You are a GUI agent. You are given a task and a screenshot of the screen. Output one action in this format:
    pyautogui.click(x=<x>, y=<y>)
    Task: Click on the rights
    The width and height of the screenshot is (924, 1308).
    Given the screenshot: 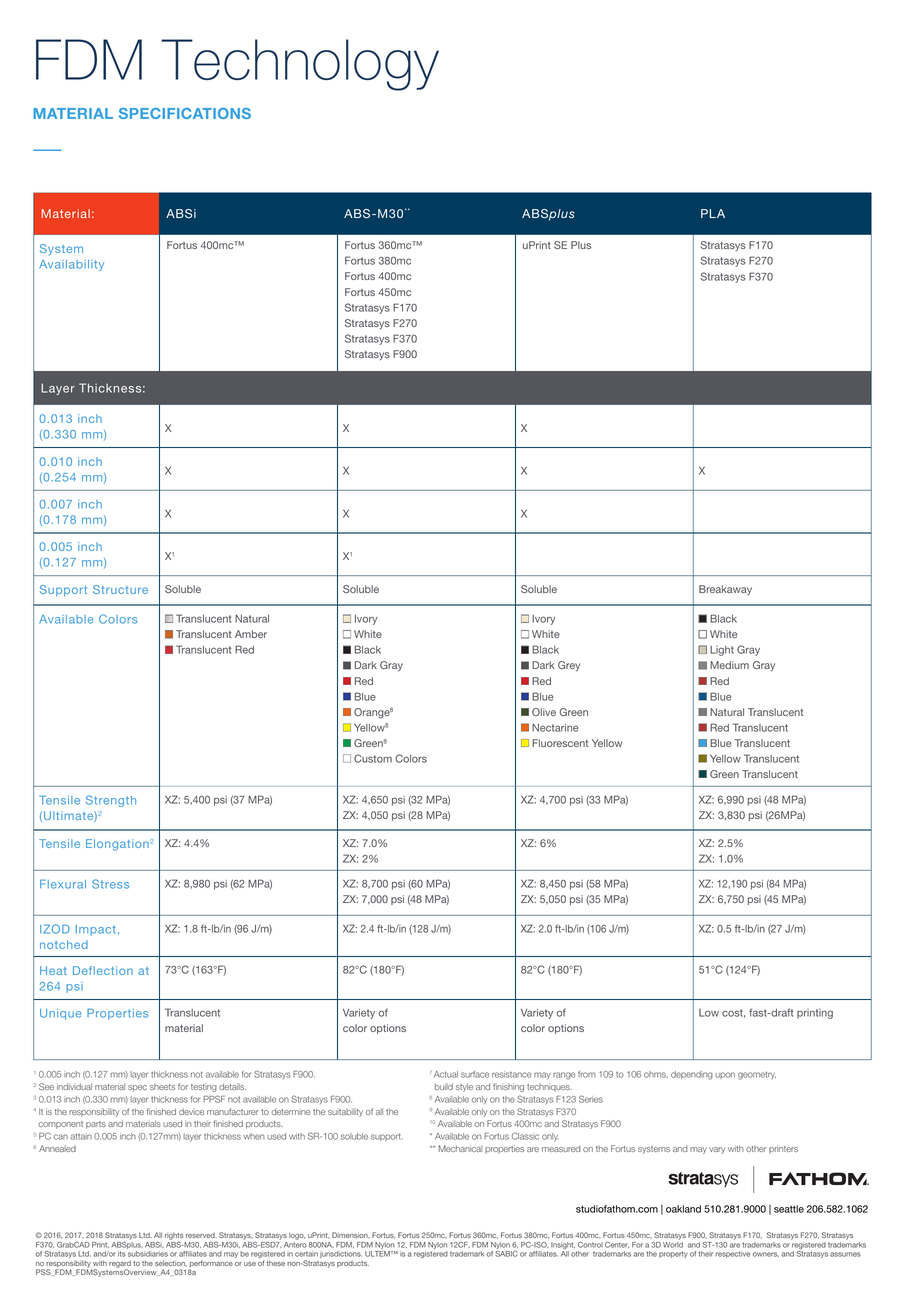 What is the action you would take?
    pyautogui.click(x=174, y=1236)
